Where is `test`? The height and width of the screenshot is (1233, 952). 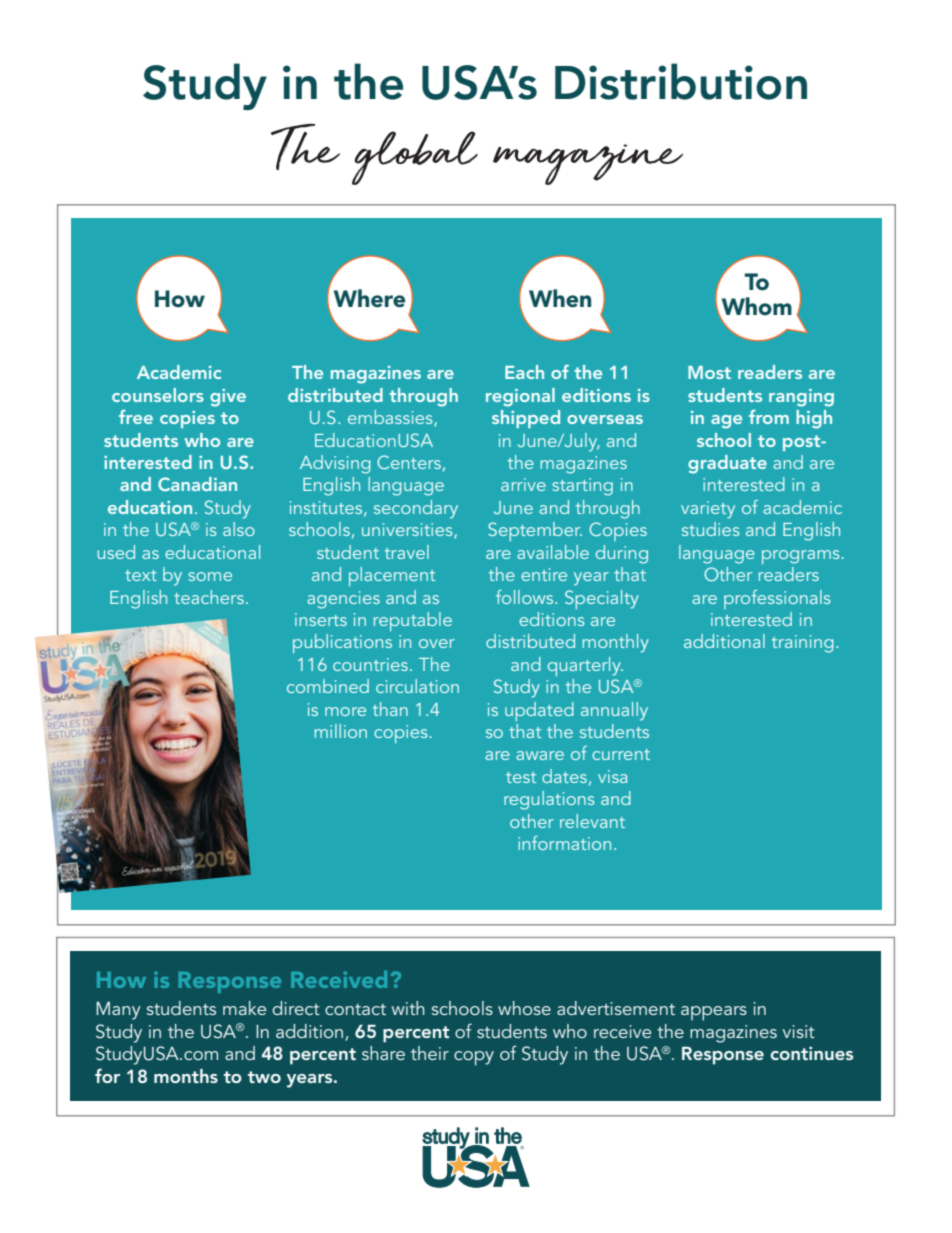
test is located at coordinates (521, 777).
